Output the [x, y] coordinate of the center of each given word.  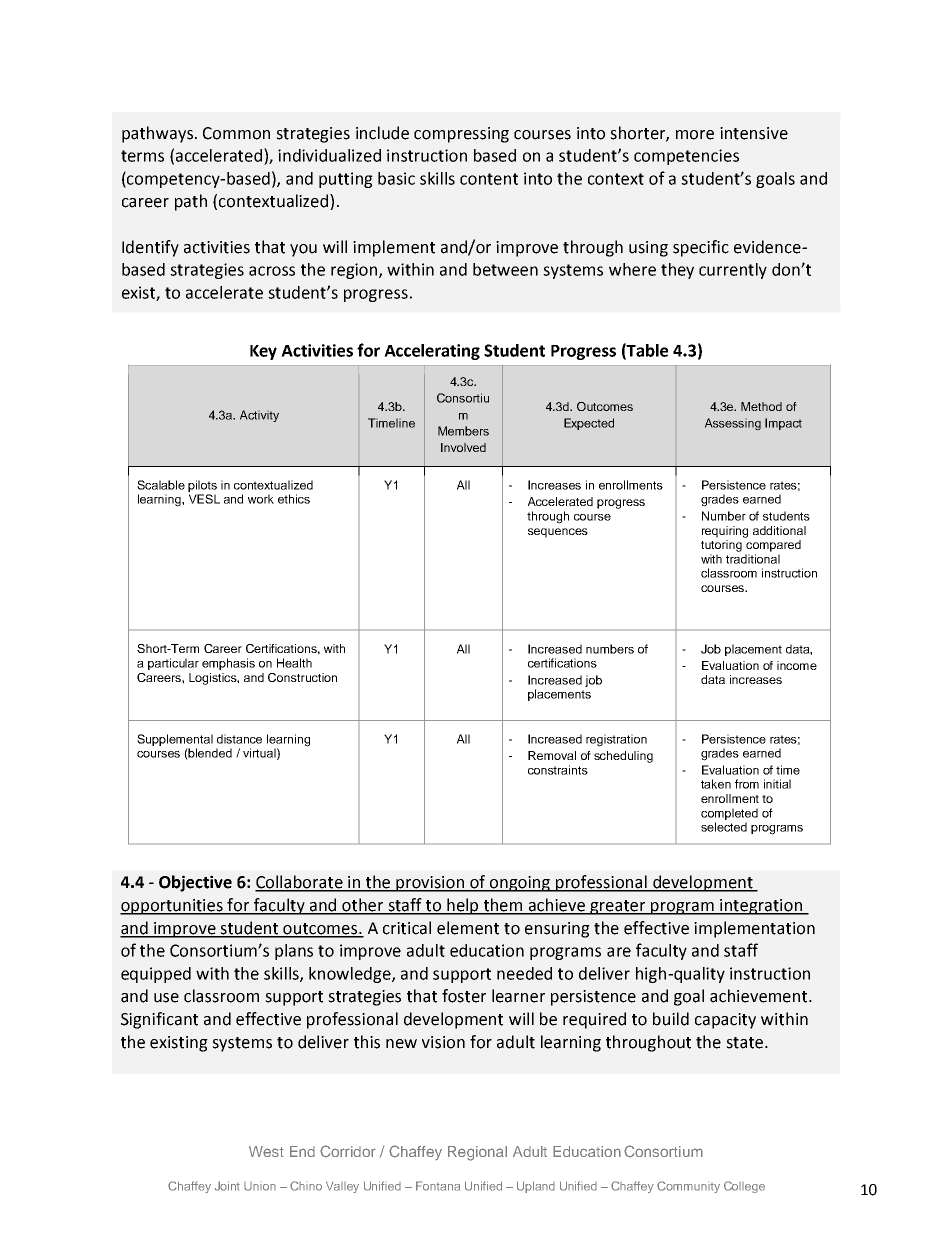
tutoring [721, 546]
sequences [558, 533]
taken [716, 784]
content [489, 179]
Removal [552, 755]
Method [761, 406]
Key [263, 352]
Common [236, 133]
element [468, 928]
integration [761, 907]
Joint [227, 1186]
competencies [686, 157]
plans [294, 952]
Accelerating [432, 352]
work [261, 499]
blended [209, 754]
